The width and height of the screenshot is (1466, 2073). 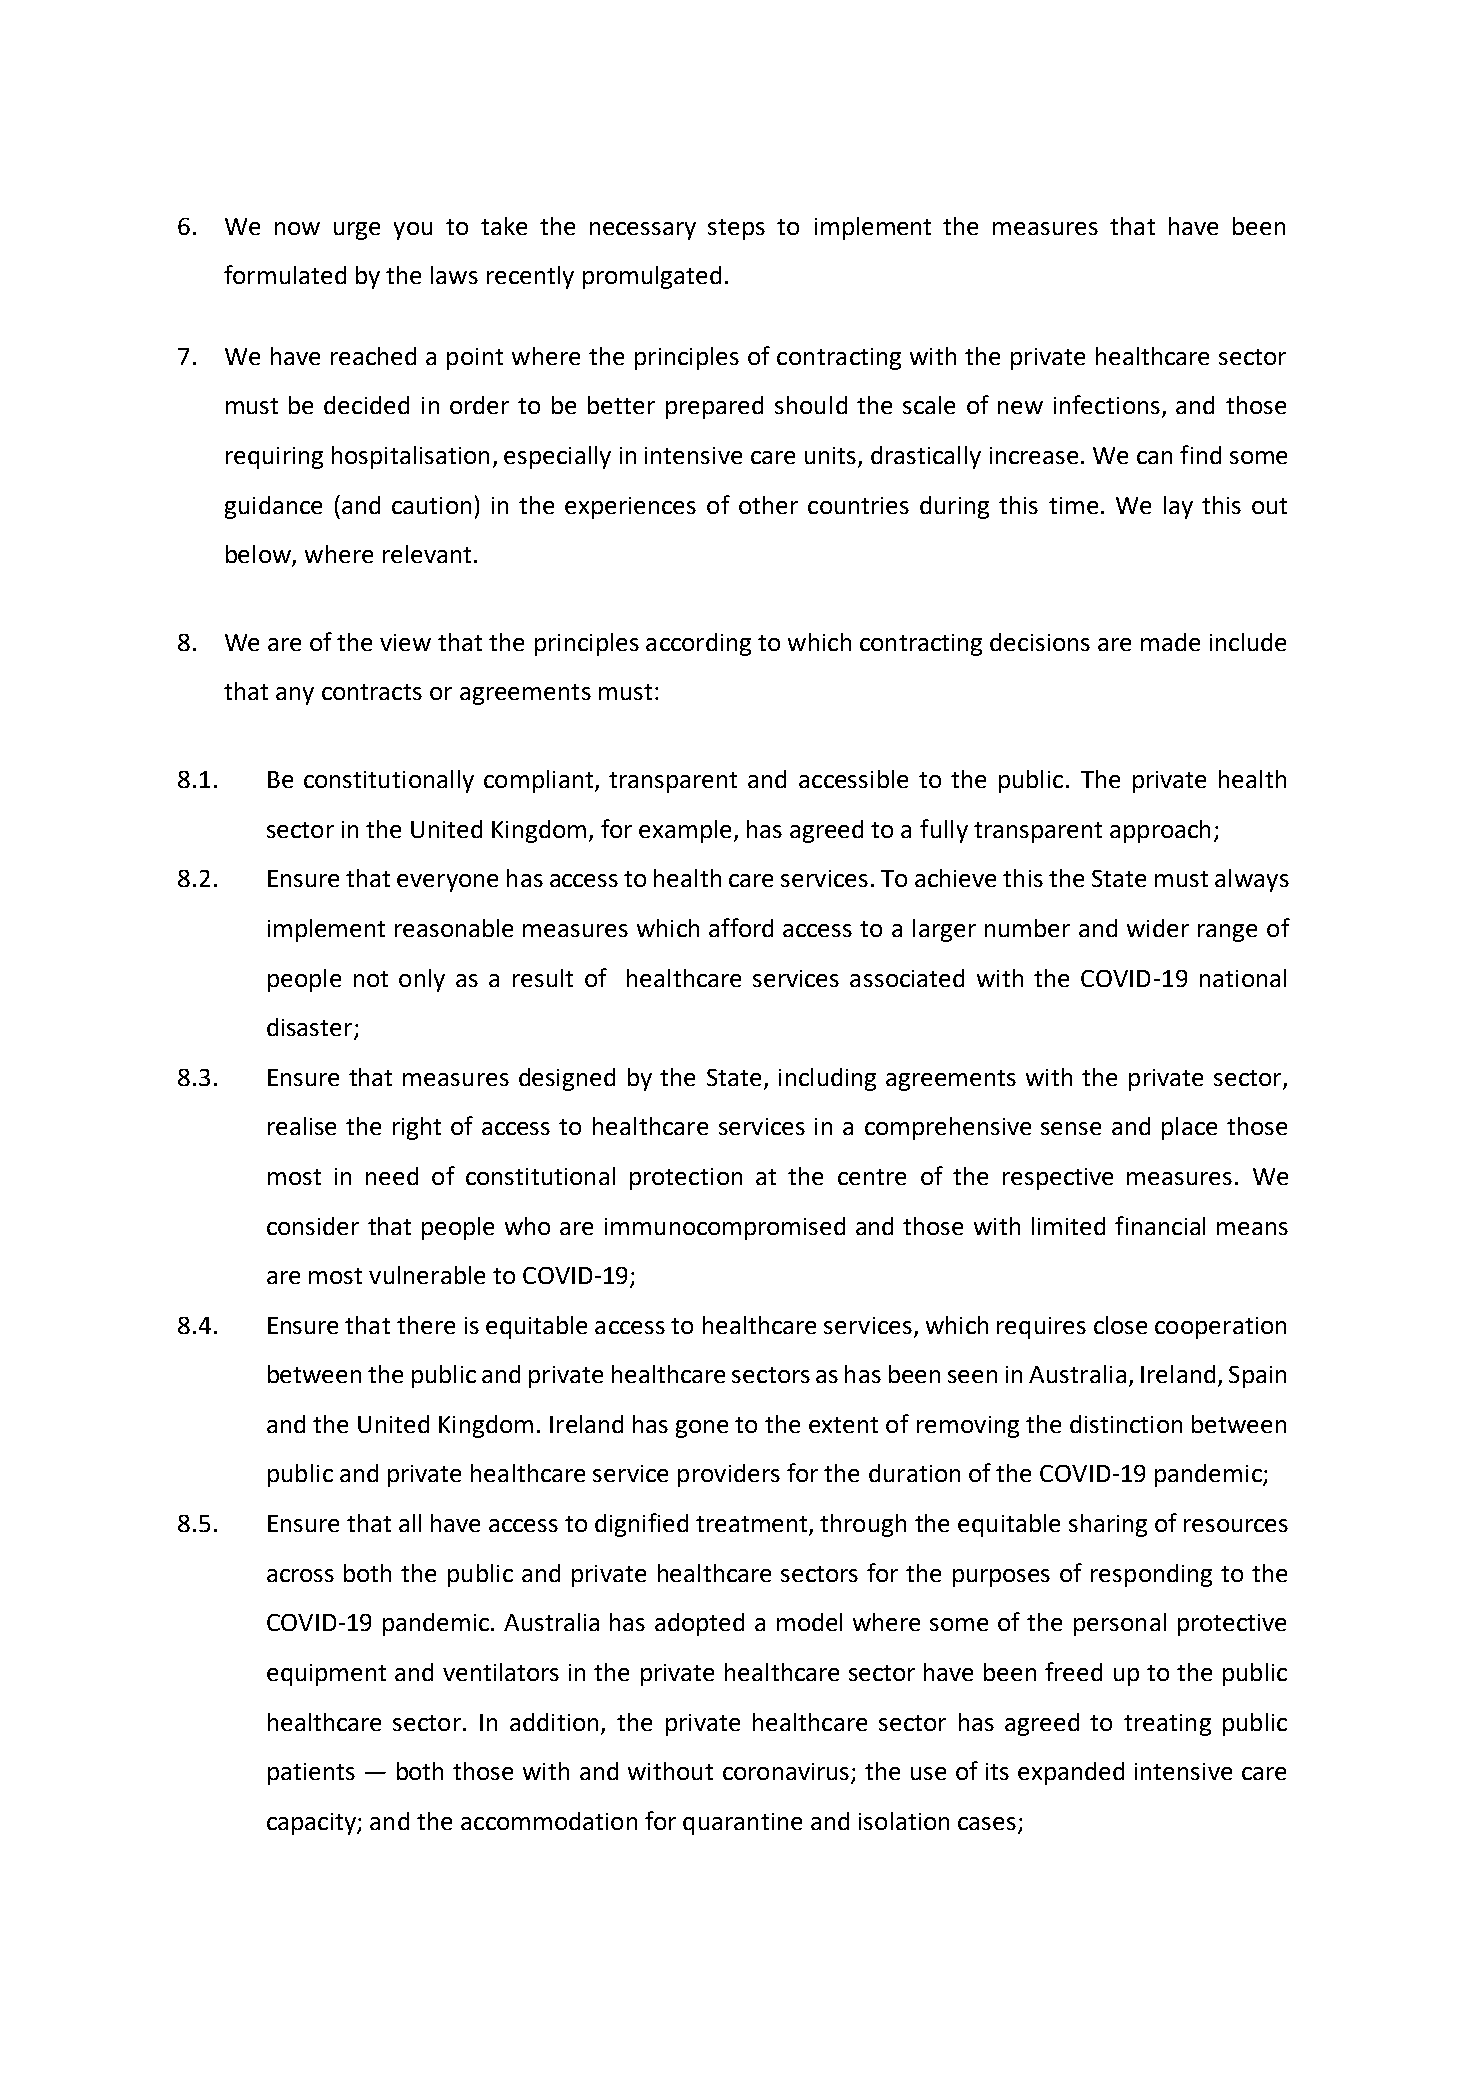 I want to click on national, so click(x=1243, y=978).
